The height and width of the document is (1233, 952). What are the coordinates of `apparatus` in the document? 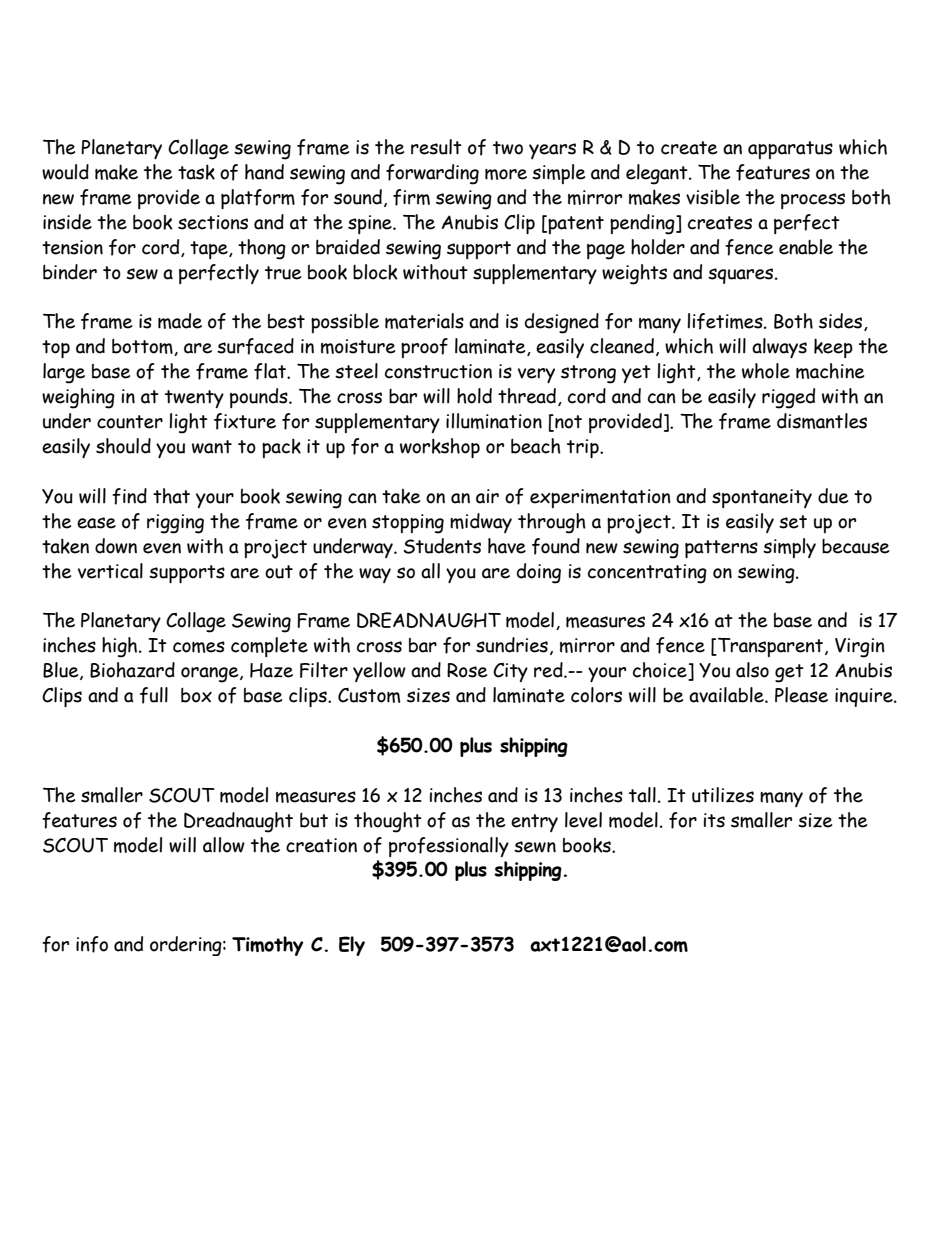 It's located at (790, 150).
